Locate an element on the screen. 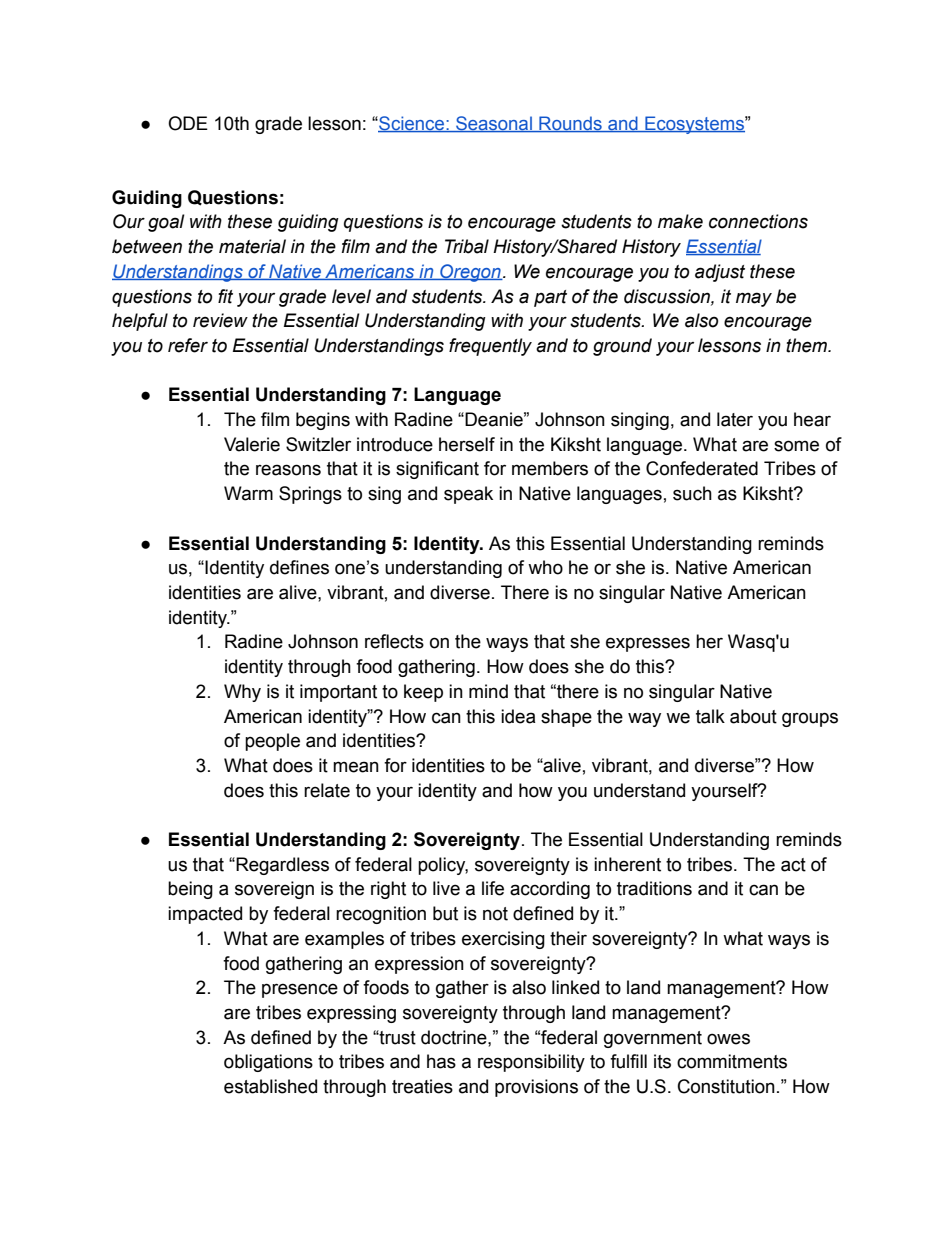 This screenshot has width=952, height=1233. connections is located at coordinates (758, 221).
